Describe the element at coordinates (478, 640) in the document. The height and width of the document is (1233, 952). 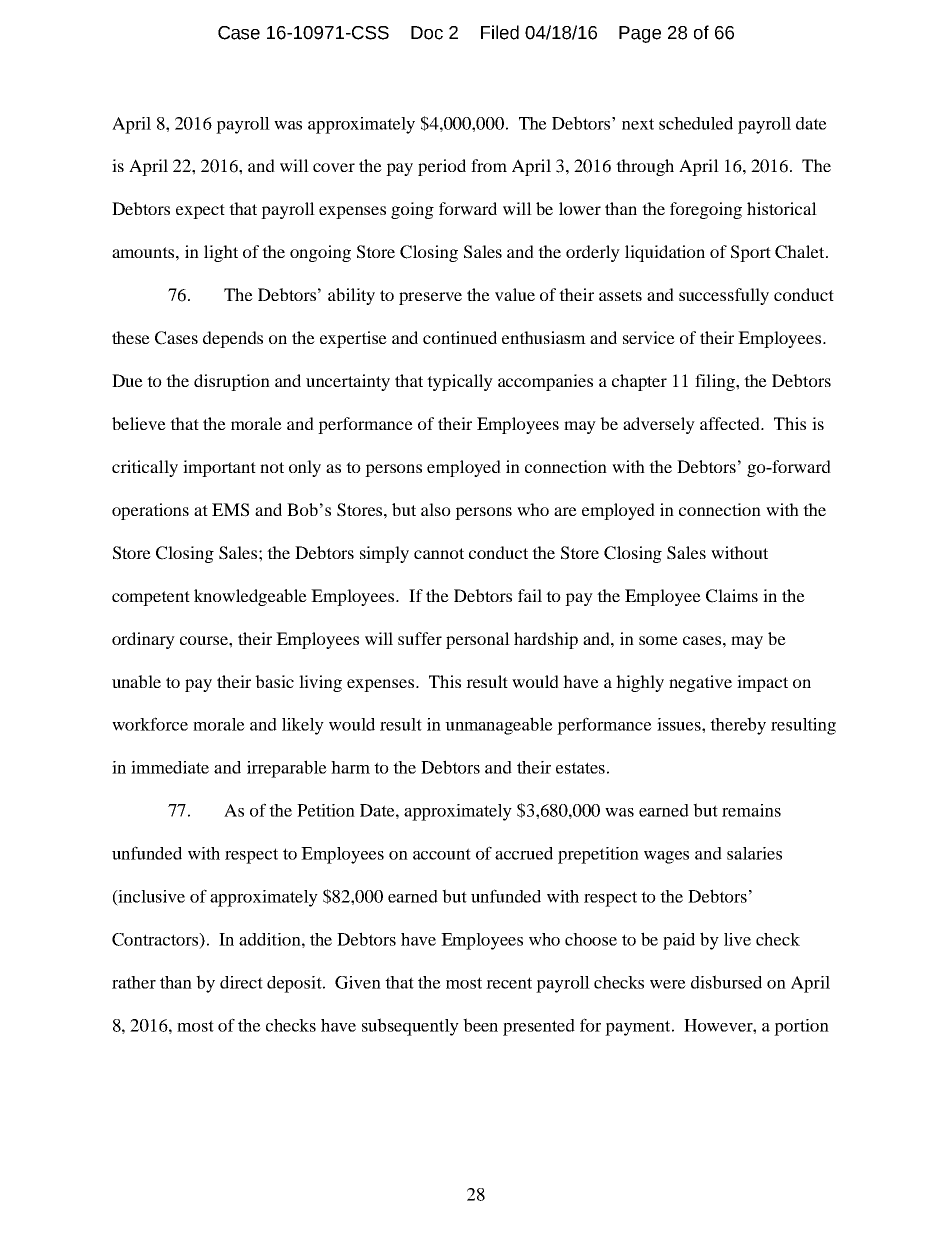
I see `personal` at that location.
